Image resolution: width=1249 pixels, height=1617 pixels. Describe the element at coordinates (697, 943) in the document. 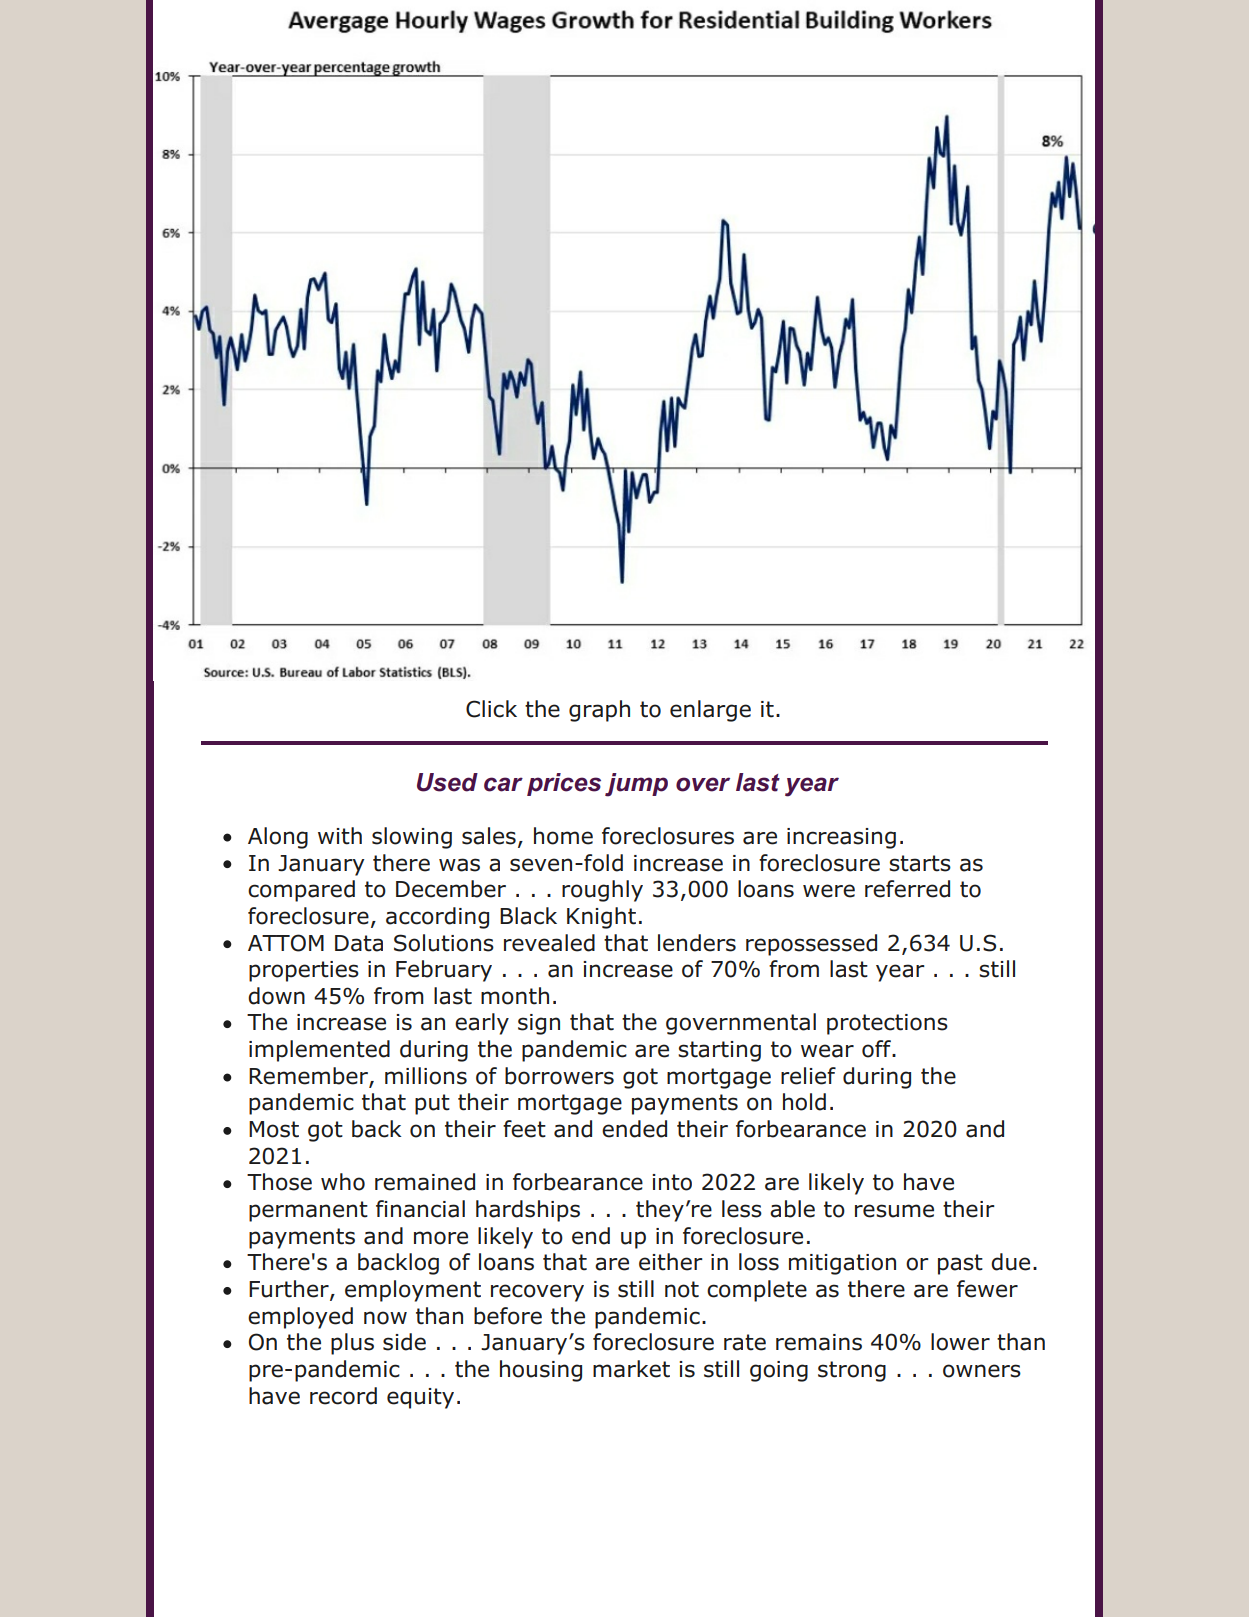

I see `lenders` at that location.
